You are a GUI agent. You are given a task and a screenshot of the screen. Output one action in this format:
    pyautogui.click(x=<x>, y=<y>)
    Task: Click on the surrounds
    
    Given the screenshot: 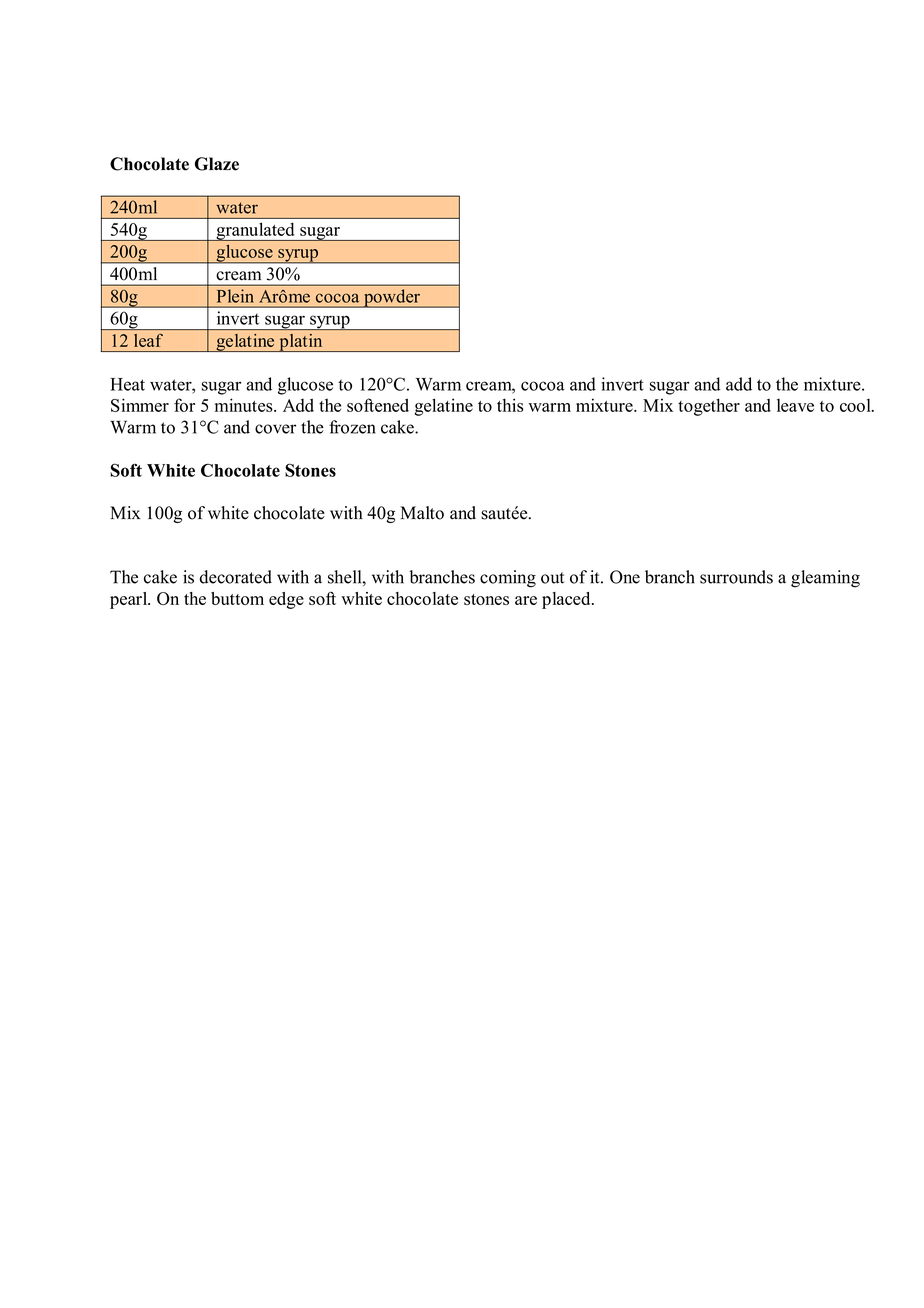 What is the action you would take?
    pyautogui.click(x=736, y=577)
